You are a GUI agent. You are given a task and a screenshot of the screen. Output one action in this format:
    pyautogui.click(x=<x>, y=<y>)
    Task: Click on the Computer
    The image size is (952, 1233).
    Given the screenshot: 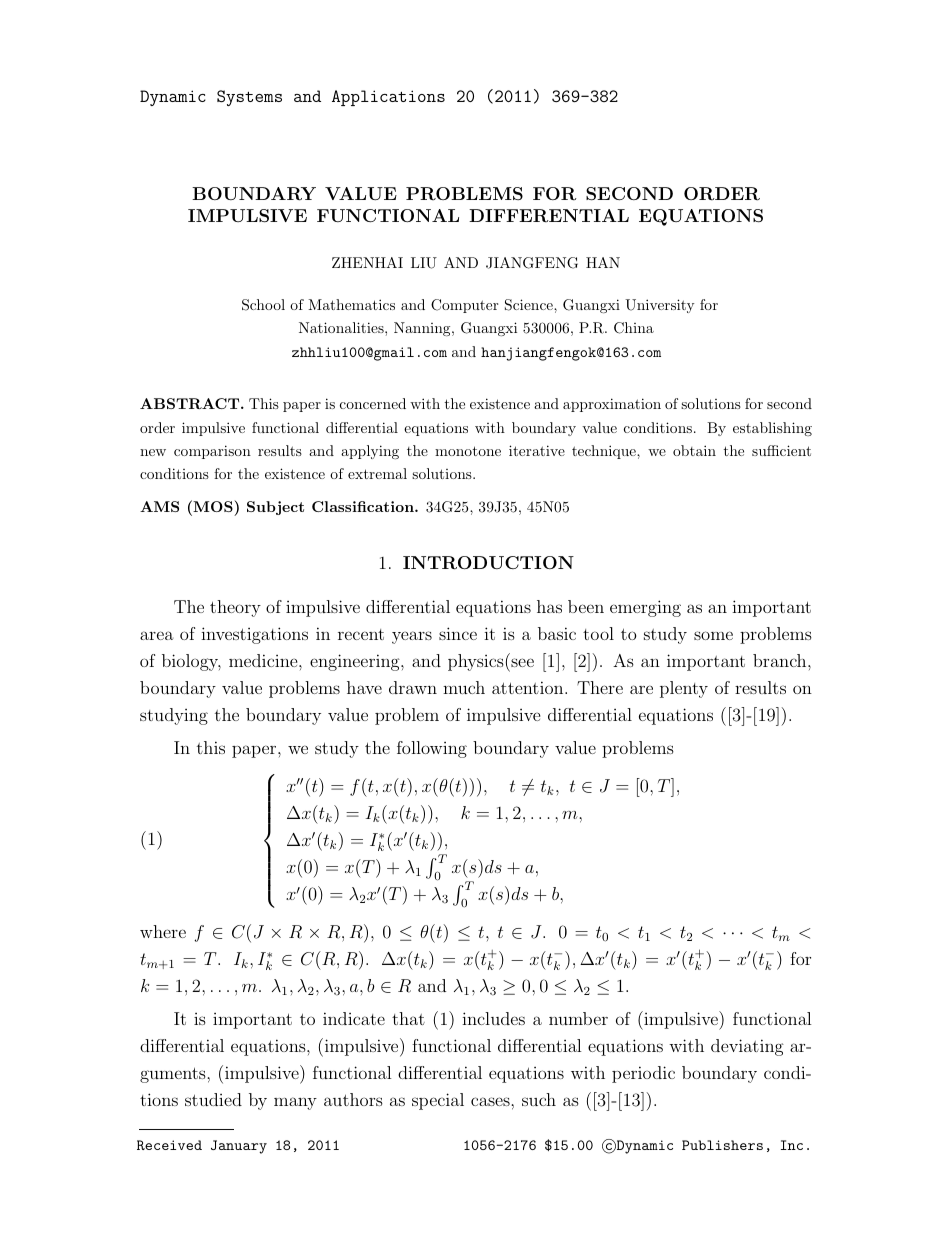 What is the action you would take?
    pyautogui.click(x=464, y=306)
